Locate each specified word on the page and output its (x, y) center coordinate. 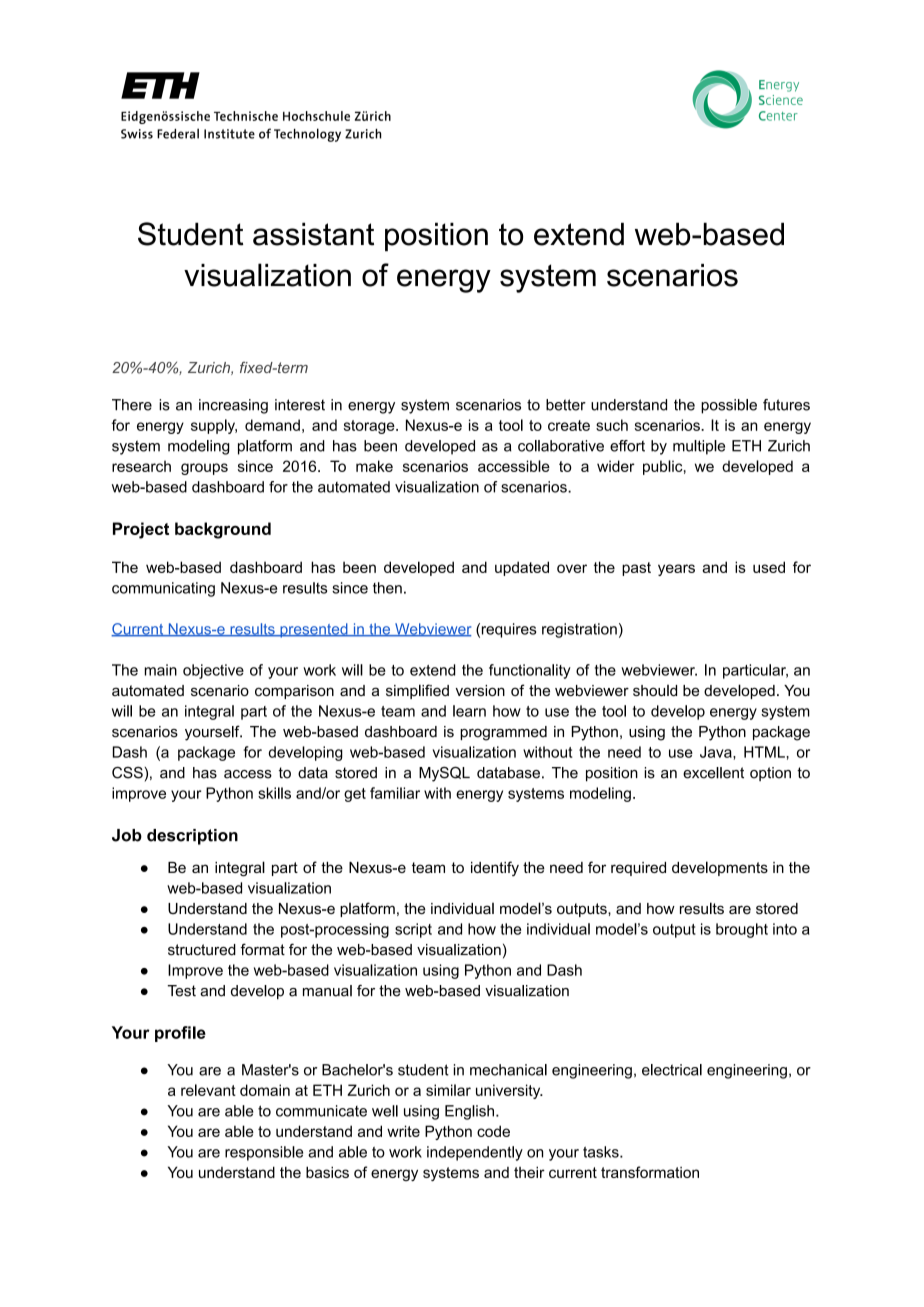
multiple (699, 447)
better (566, 405)
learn (469, 711)
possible (729, 406)
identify (495, 868)
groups (204, 469)
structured (202, 950)
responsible (264, 1153)
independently (475, 1153)
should (655, 690)
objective (213, 671)
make (374, 466)
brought (742, 930)
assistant (313, 234)
